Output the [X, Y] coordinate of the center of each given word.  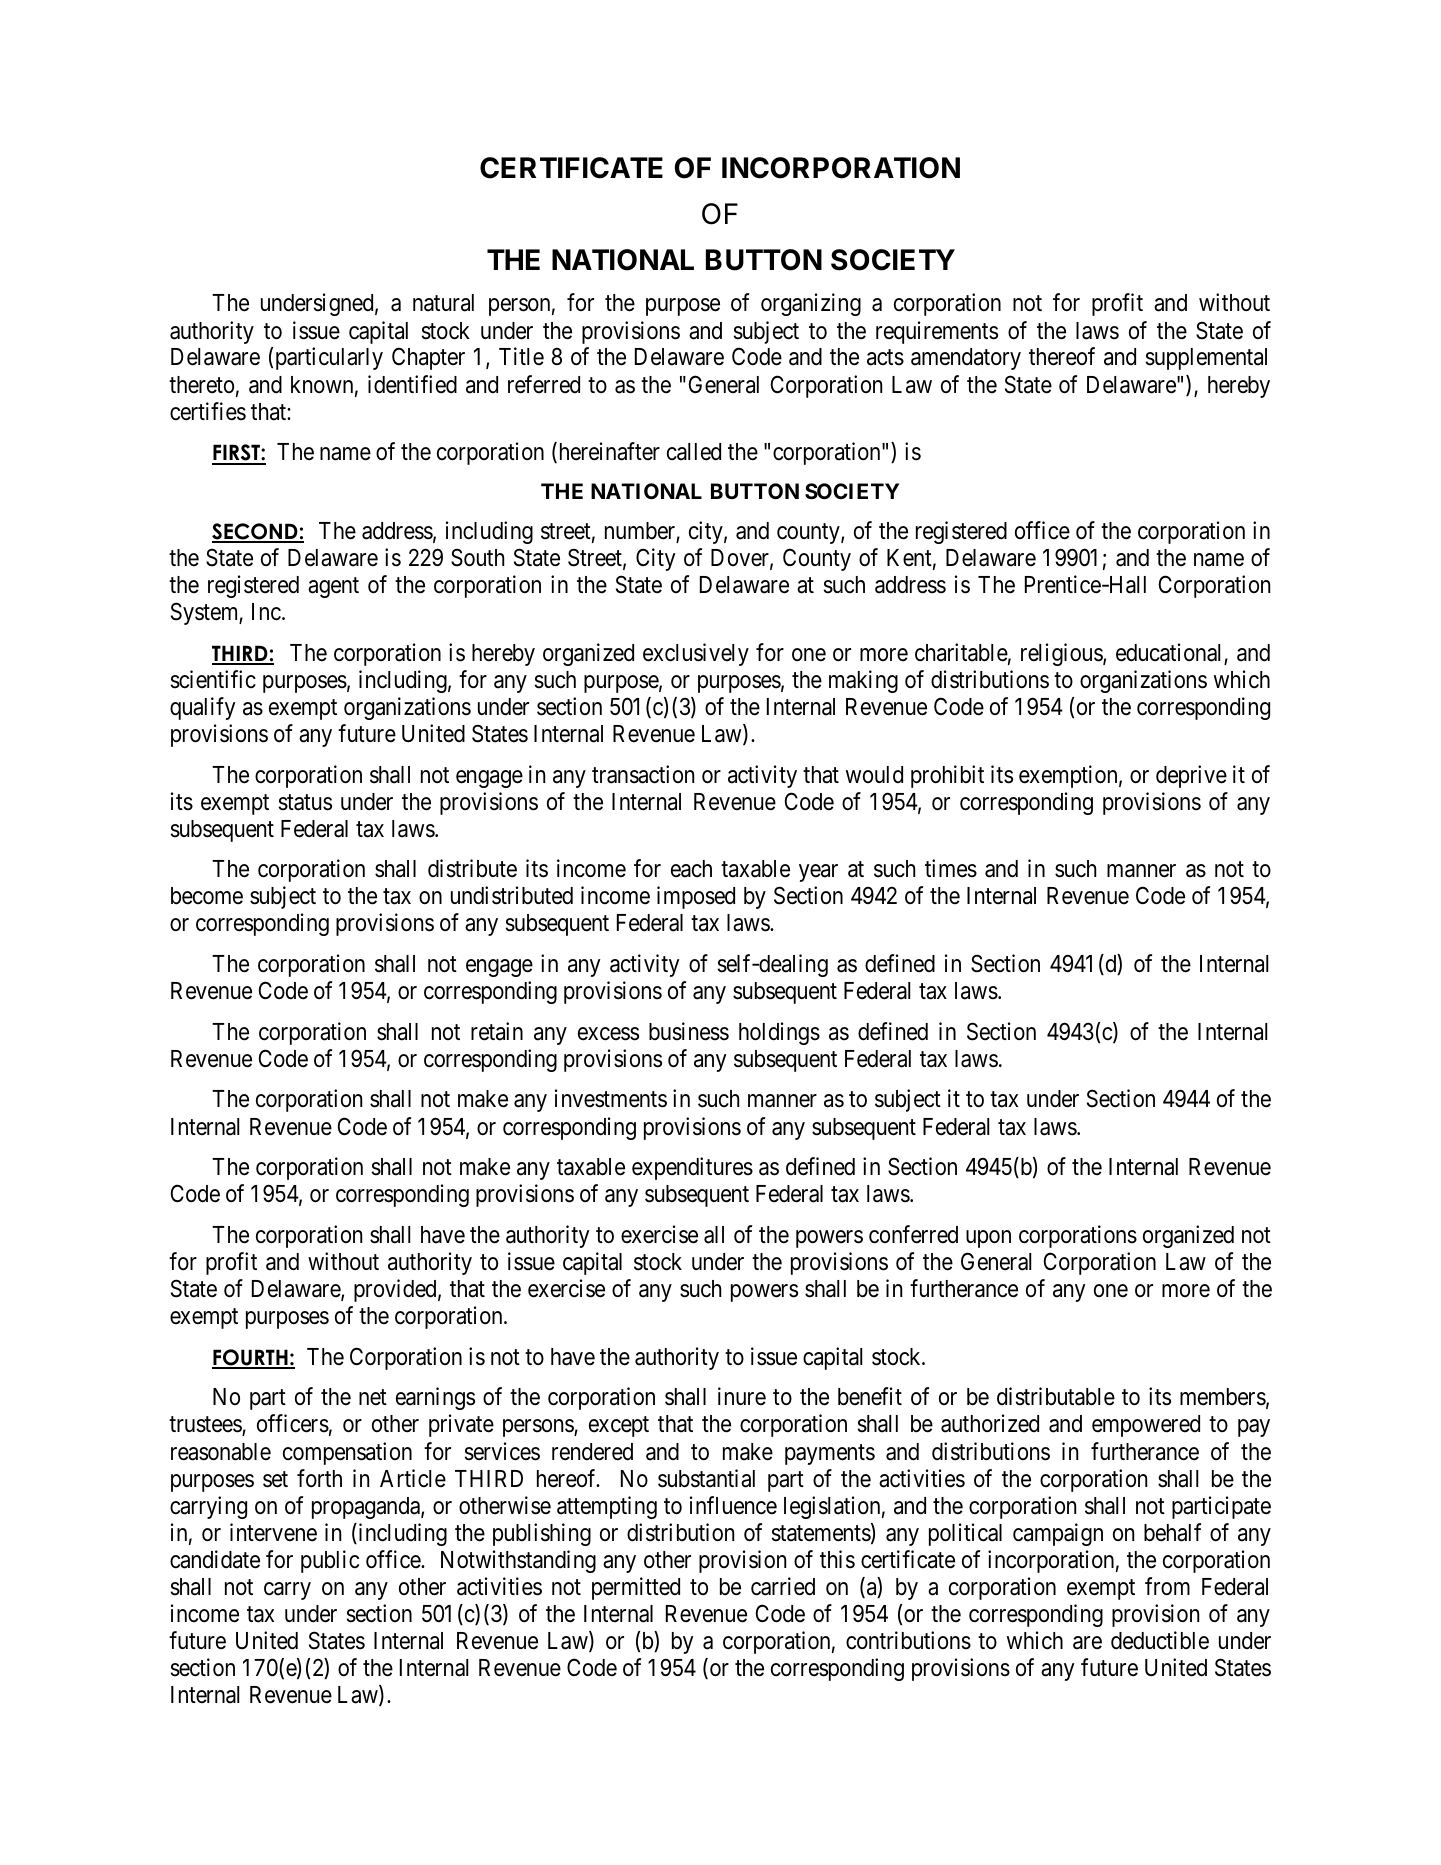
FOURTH [251, 1358]
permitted [636, 1588]
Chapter [428, 358]
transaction [643, 774]
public [330, 1561]
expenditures [692, 1168]
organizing [811, 304]
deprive [1191, 776]
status [305, 802]
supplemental [1206, 359]
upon [988, 1239]
